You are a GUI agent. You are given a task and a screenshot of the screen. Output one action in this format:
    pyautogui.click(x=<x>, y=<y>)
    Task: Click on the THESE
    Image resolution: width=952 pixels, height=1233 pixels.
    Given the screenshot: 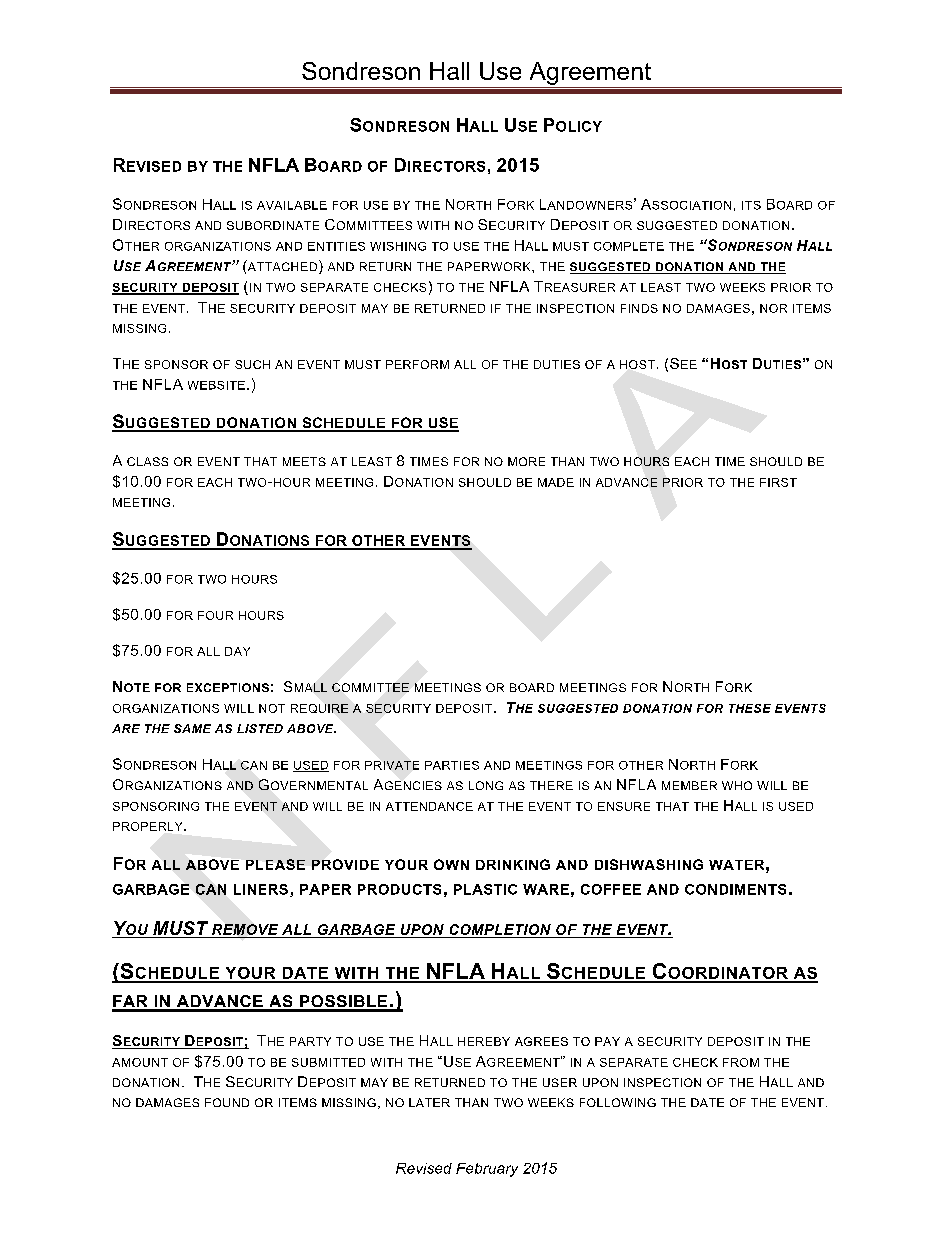 What is the action you would take?
    pyautogui.click(x=750, y=708)
